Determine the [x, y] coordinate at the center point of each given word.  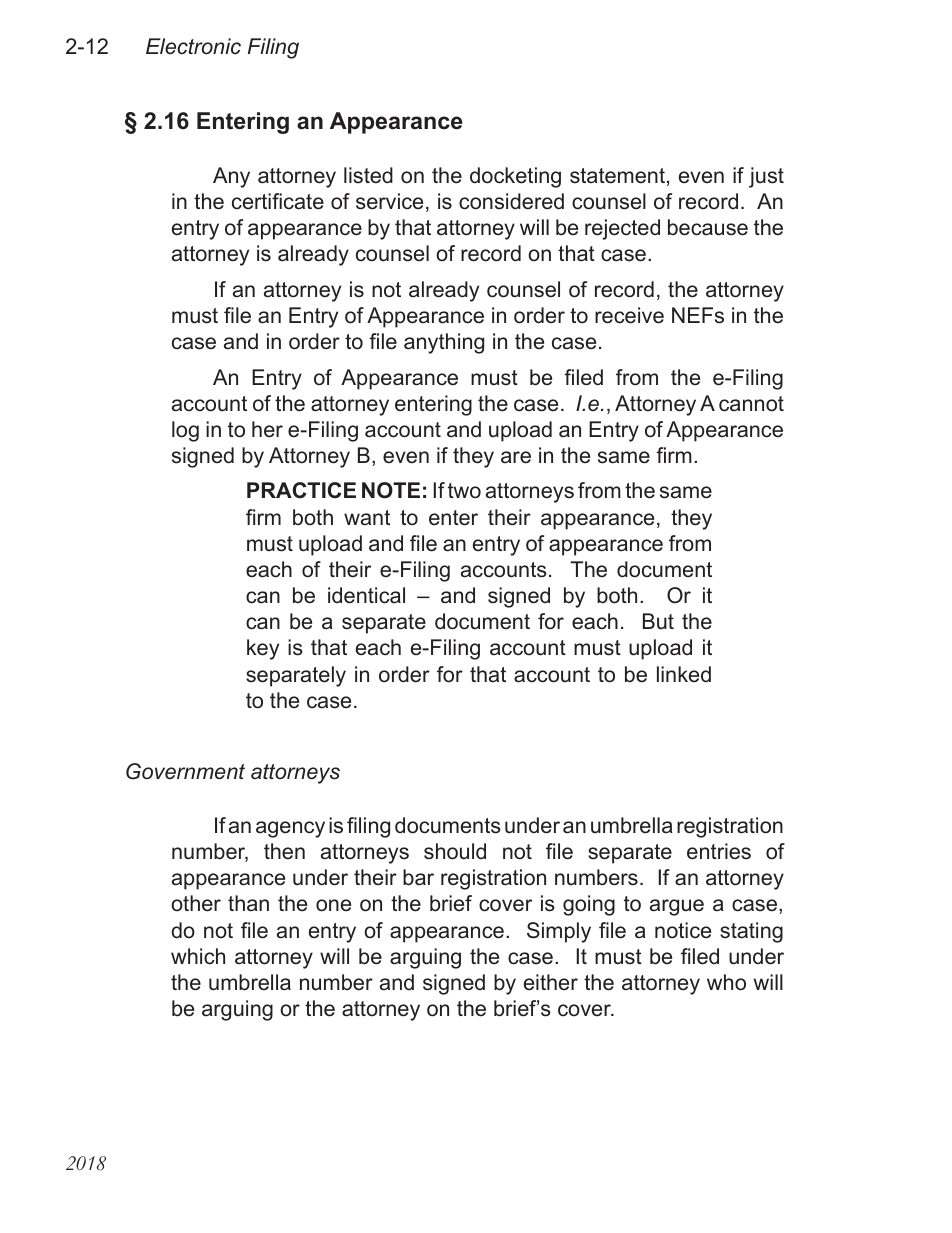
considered [511, 201]
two [464, 491]
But [658, 621]
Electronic [193, 46]
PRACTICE [301, 490]
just [766, 177]
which [198, 956]
